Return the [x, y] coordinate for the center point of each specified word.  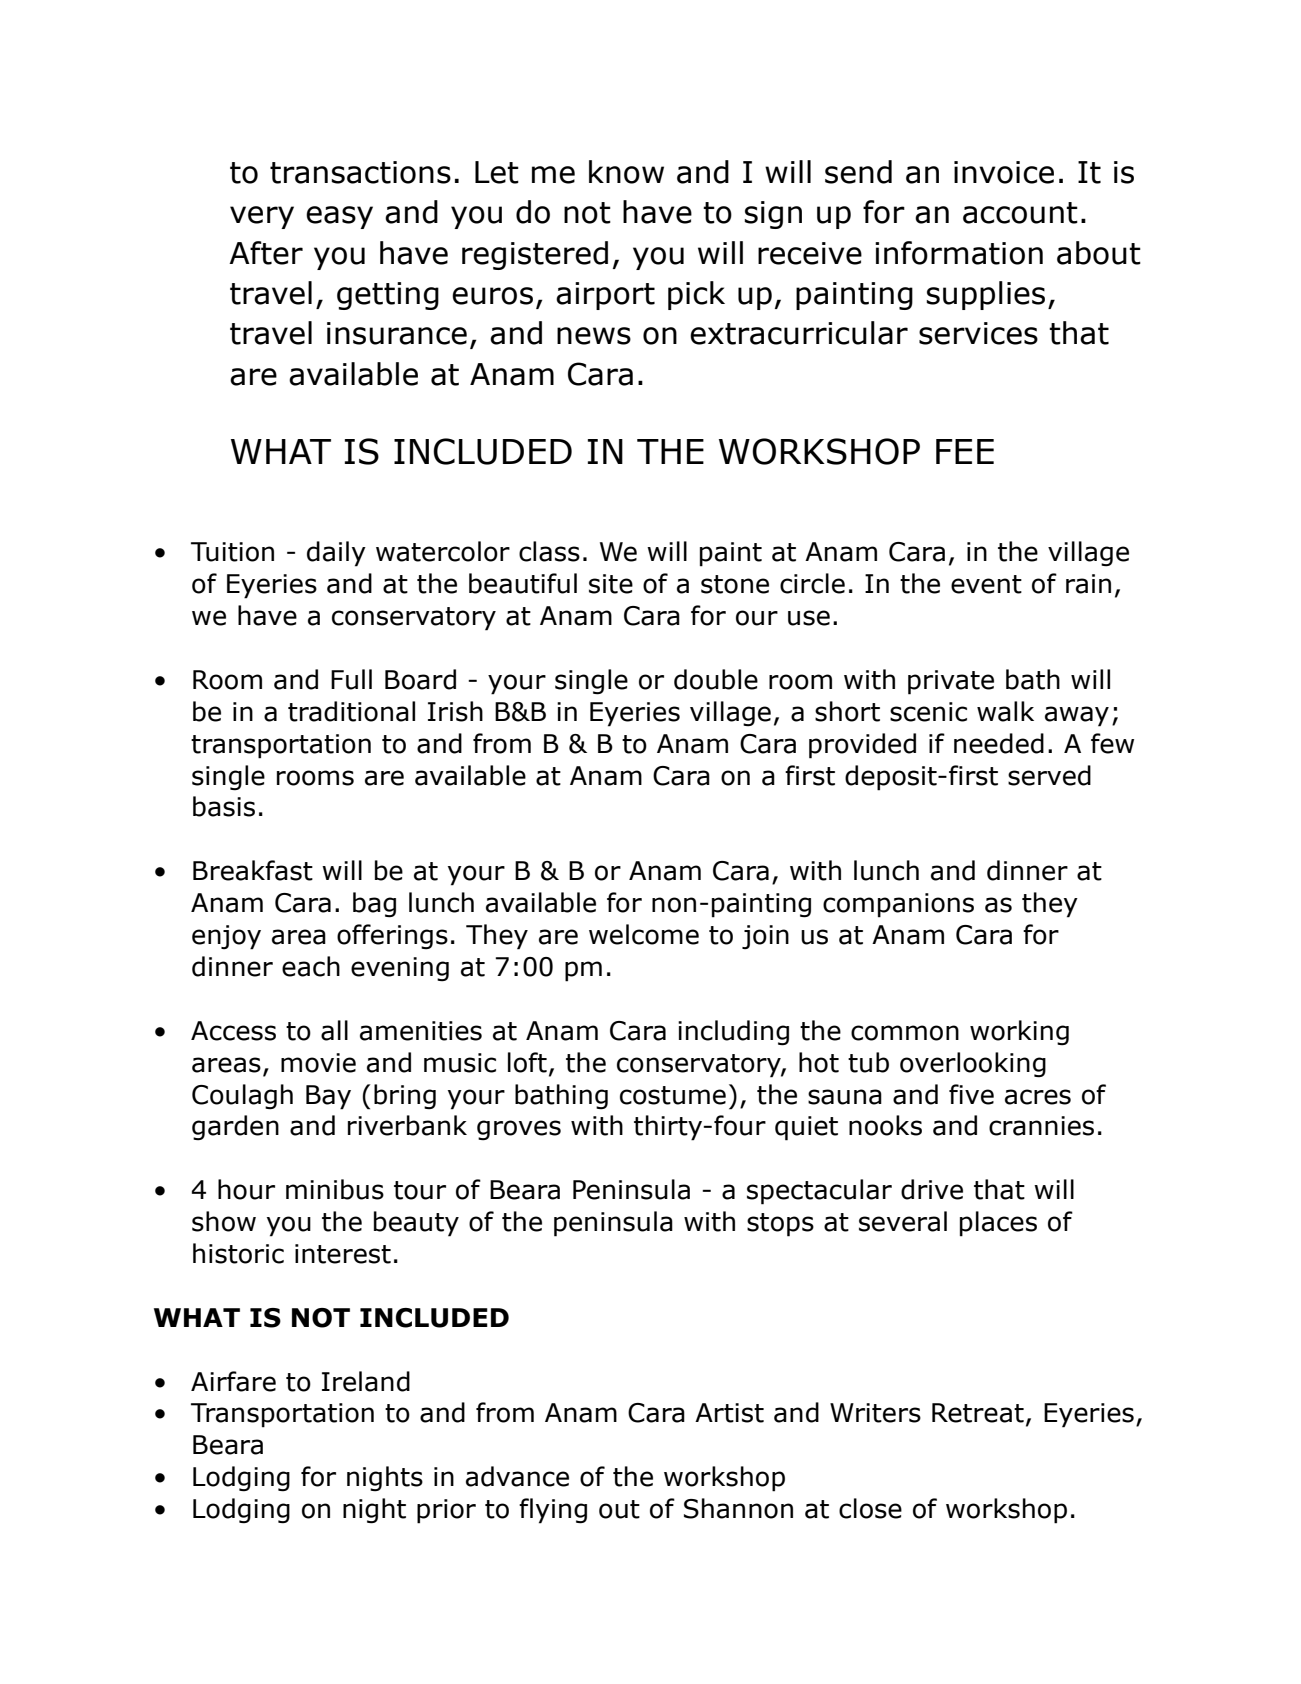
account [1020, 213]
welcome [644, 934]
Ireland [366, 1381]
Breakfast [253, 870]
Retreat [978, 1413]
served [1049, 775]
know [626, 172]
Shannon [738, 1508]
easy [339, 217]
